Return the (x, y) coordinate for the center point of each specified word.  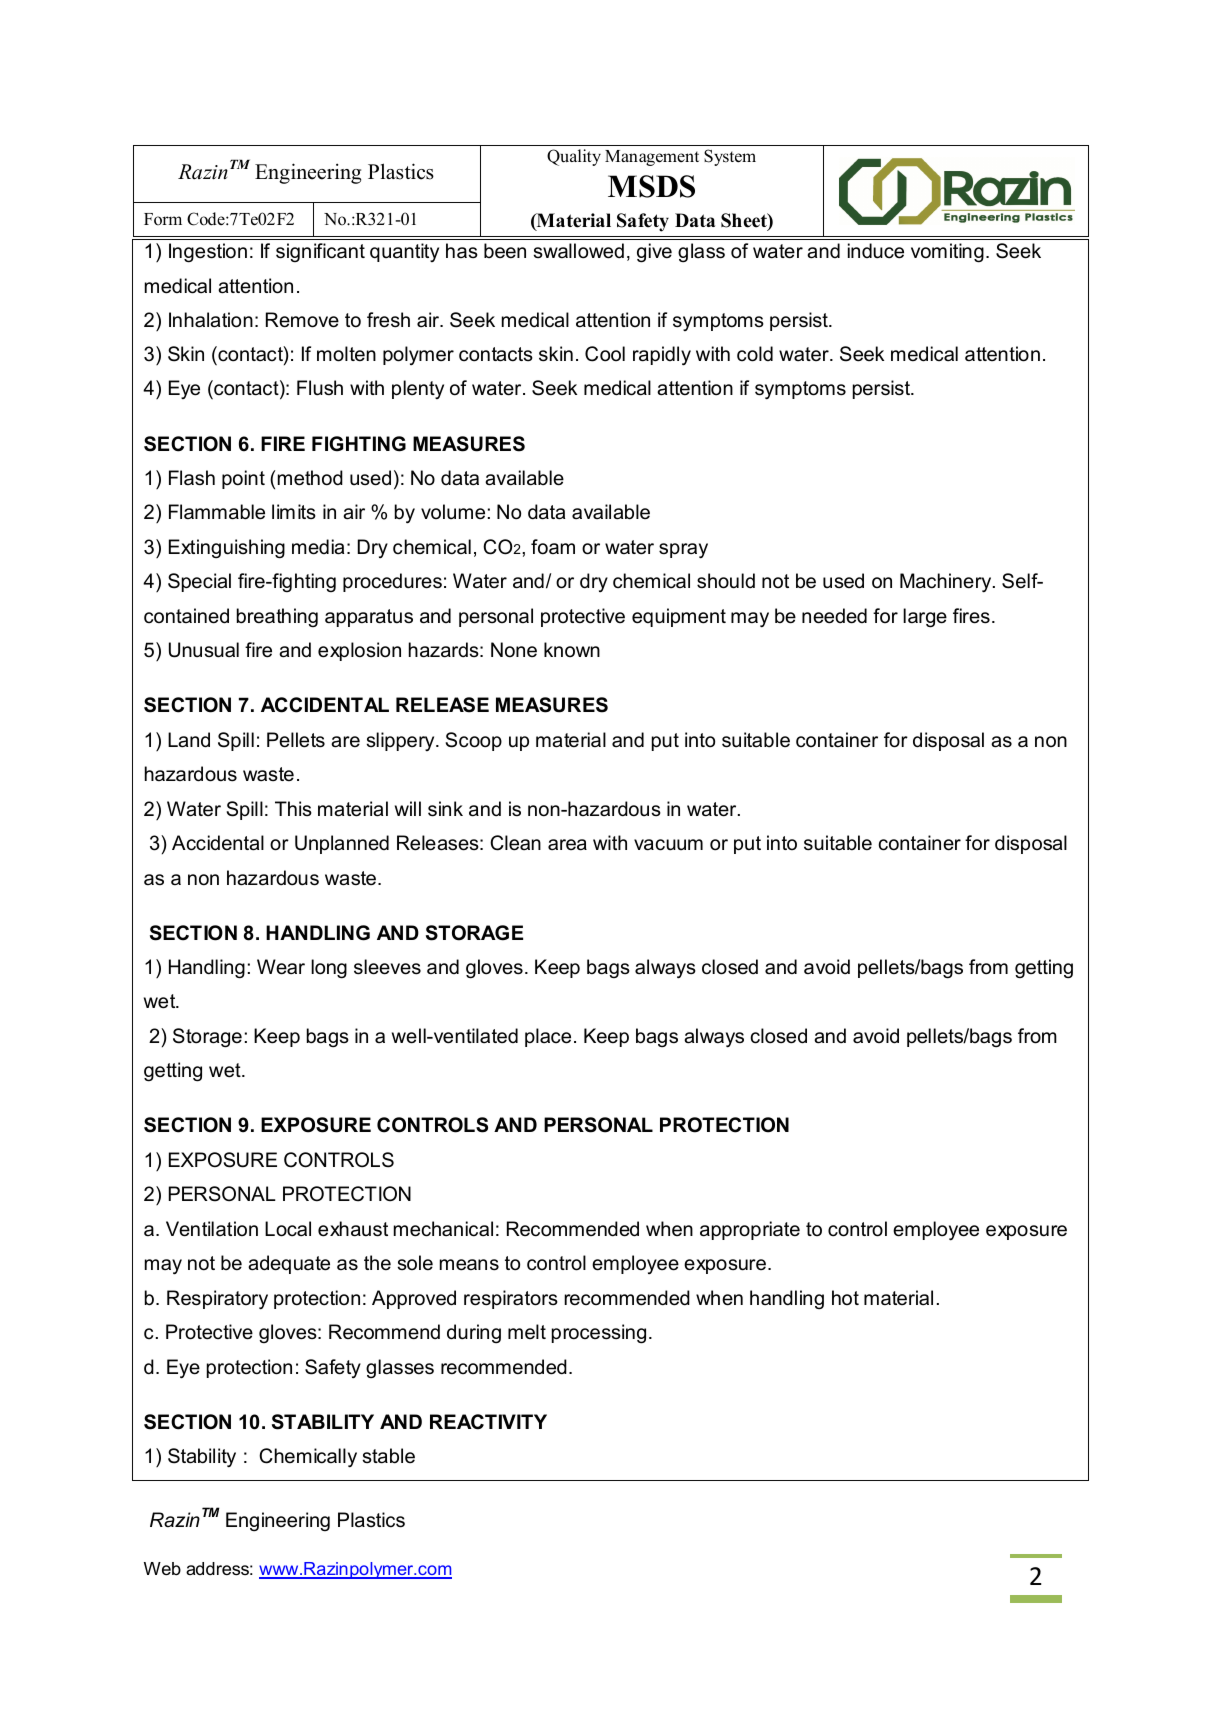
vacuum (668, 845)
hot (845, 1297)
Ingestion (208, 253)
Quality (574, 157)
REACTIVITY (488, 1422)
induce (876, 251)
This (293, 809)
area (567, 845)
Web (162, 1568)
